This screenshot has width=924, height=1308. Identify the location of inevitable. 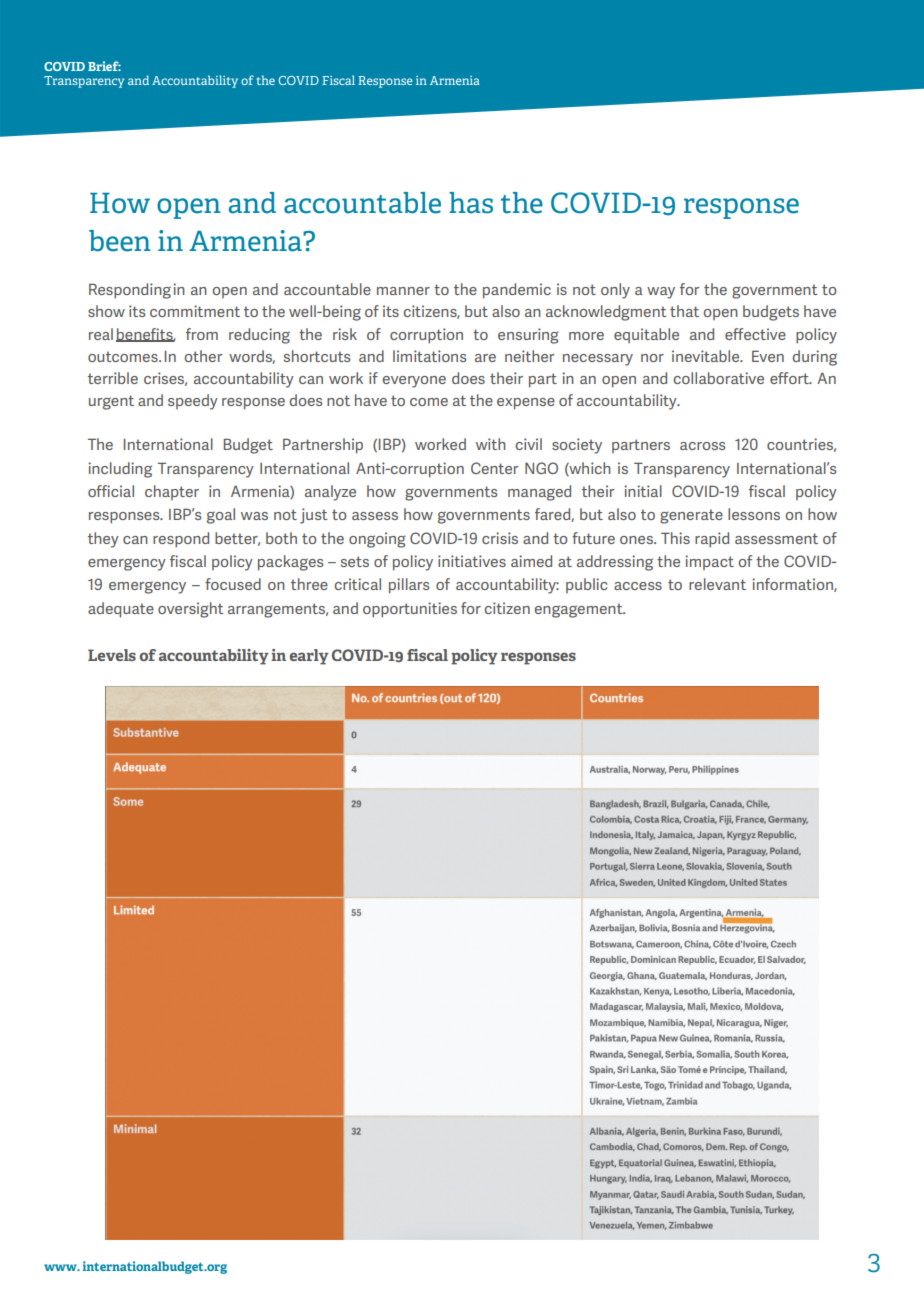
(707, 356).
